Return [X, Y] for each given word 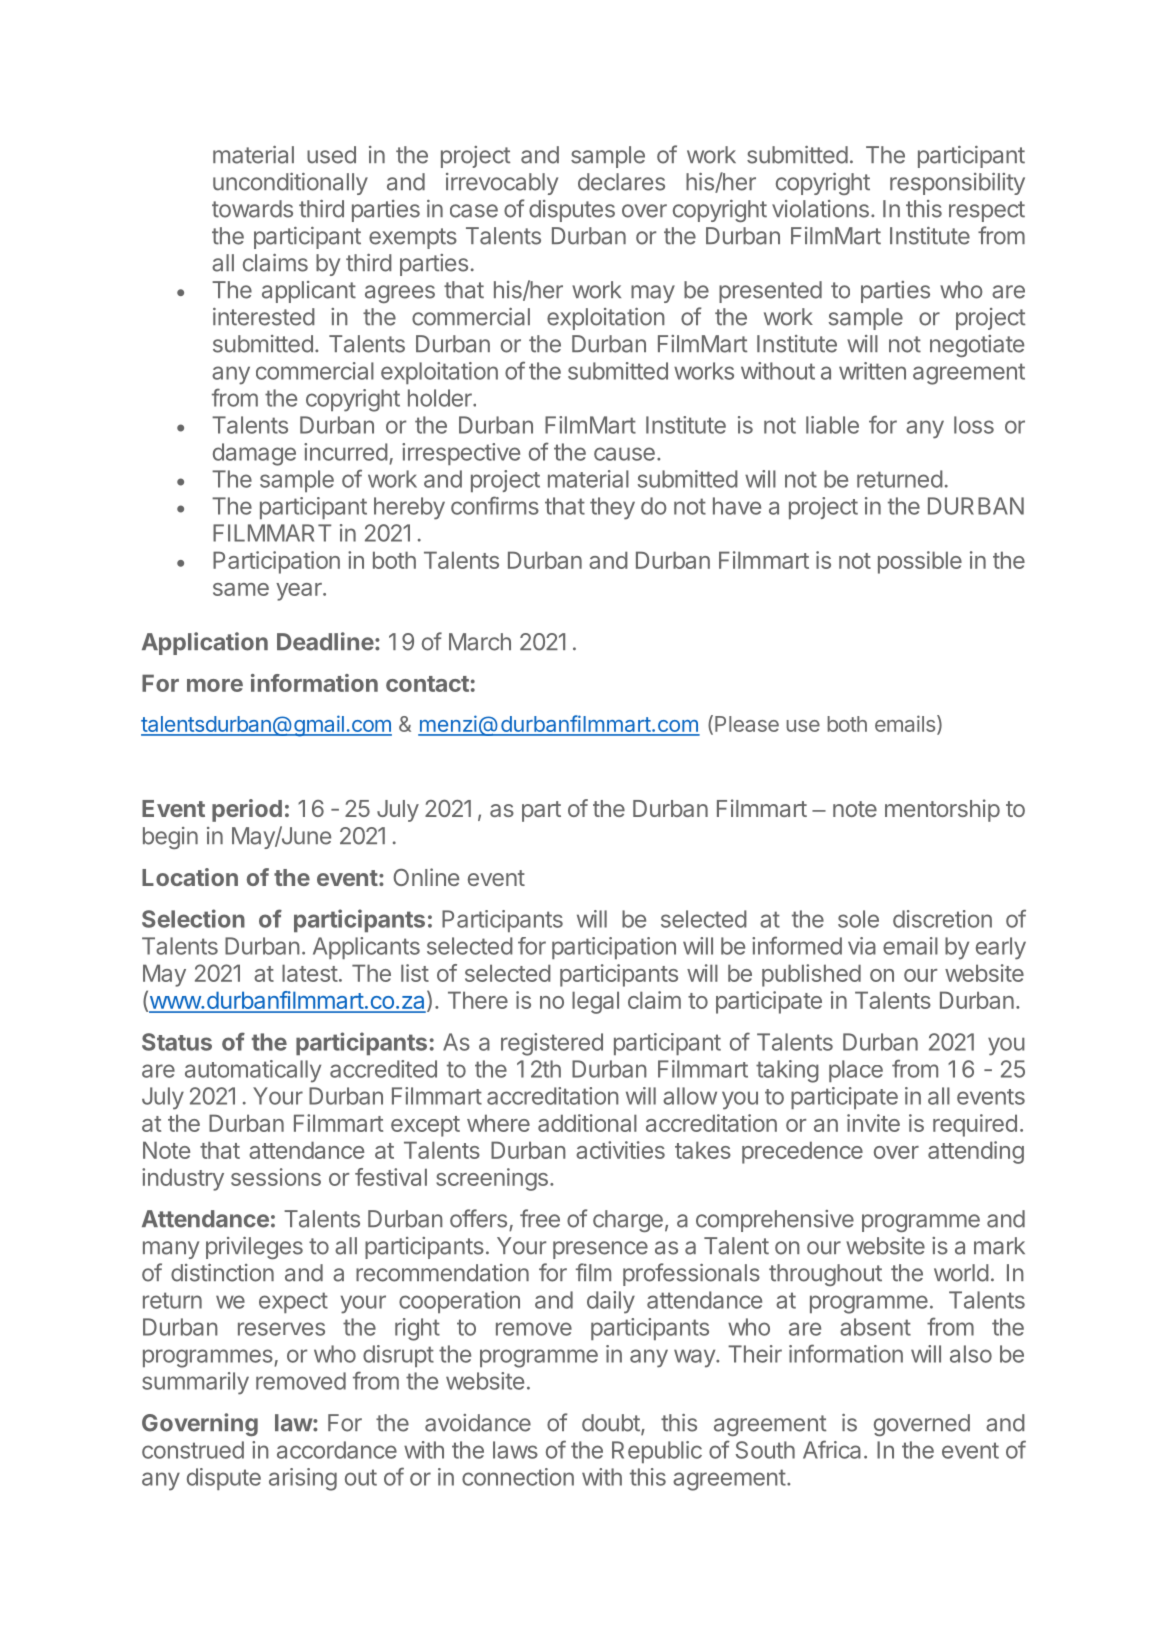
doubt [612, 1424]
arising [303, 1479]
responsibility [957, 184]
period [247, 810]
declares [621, 182]
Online [426, 877]
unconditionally [290, 184]
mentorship [942, 810]
